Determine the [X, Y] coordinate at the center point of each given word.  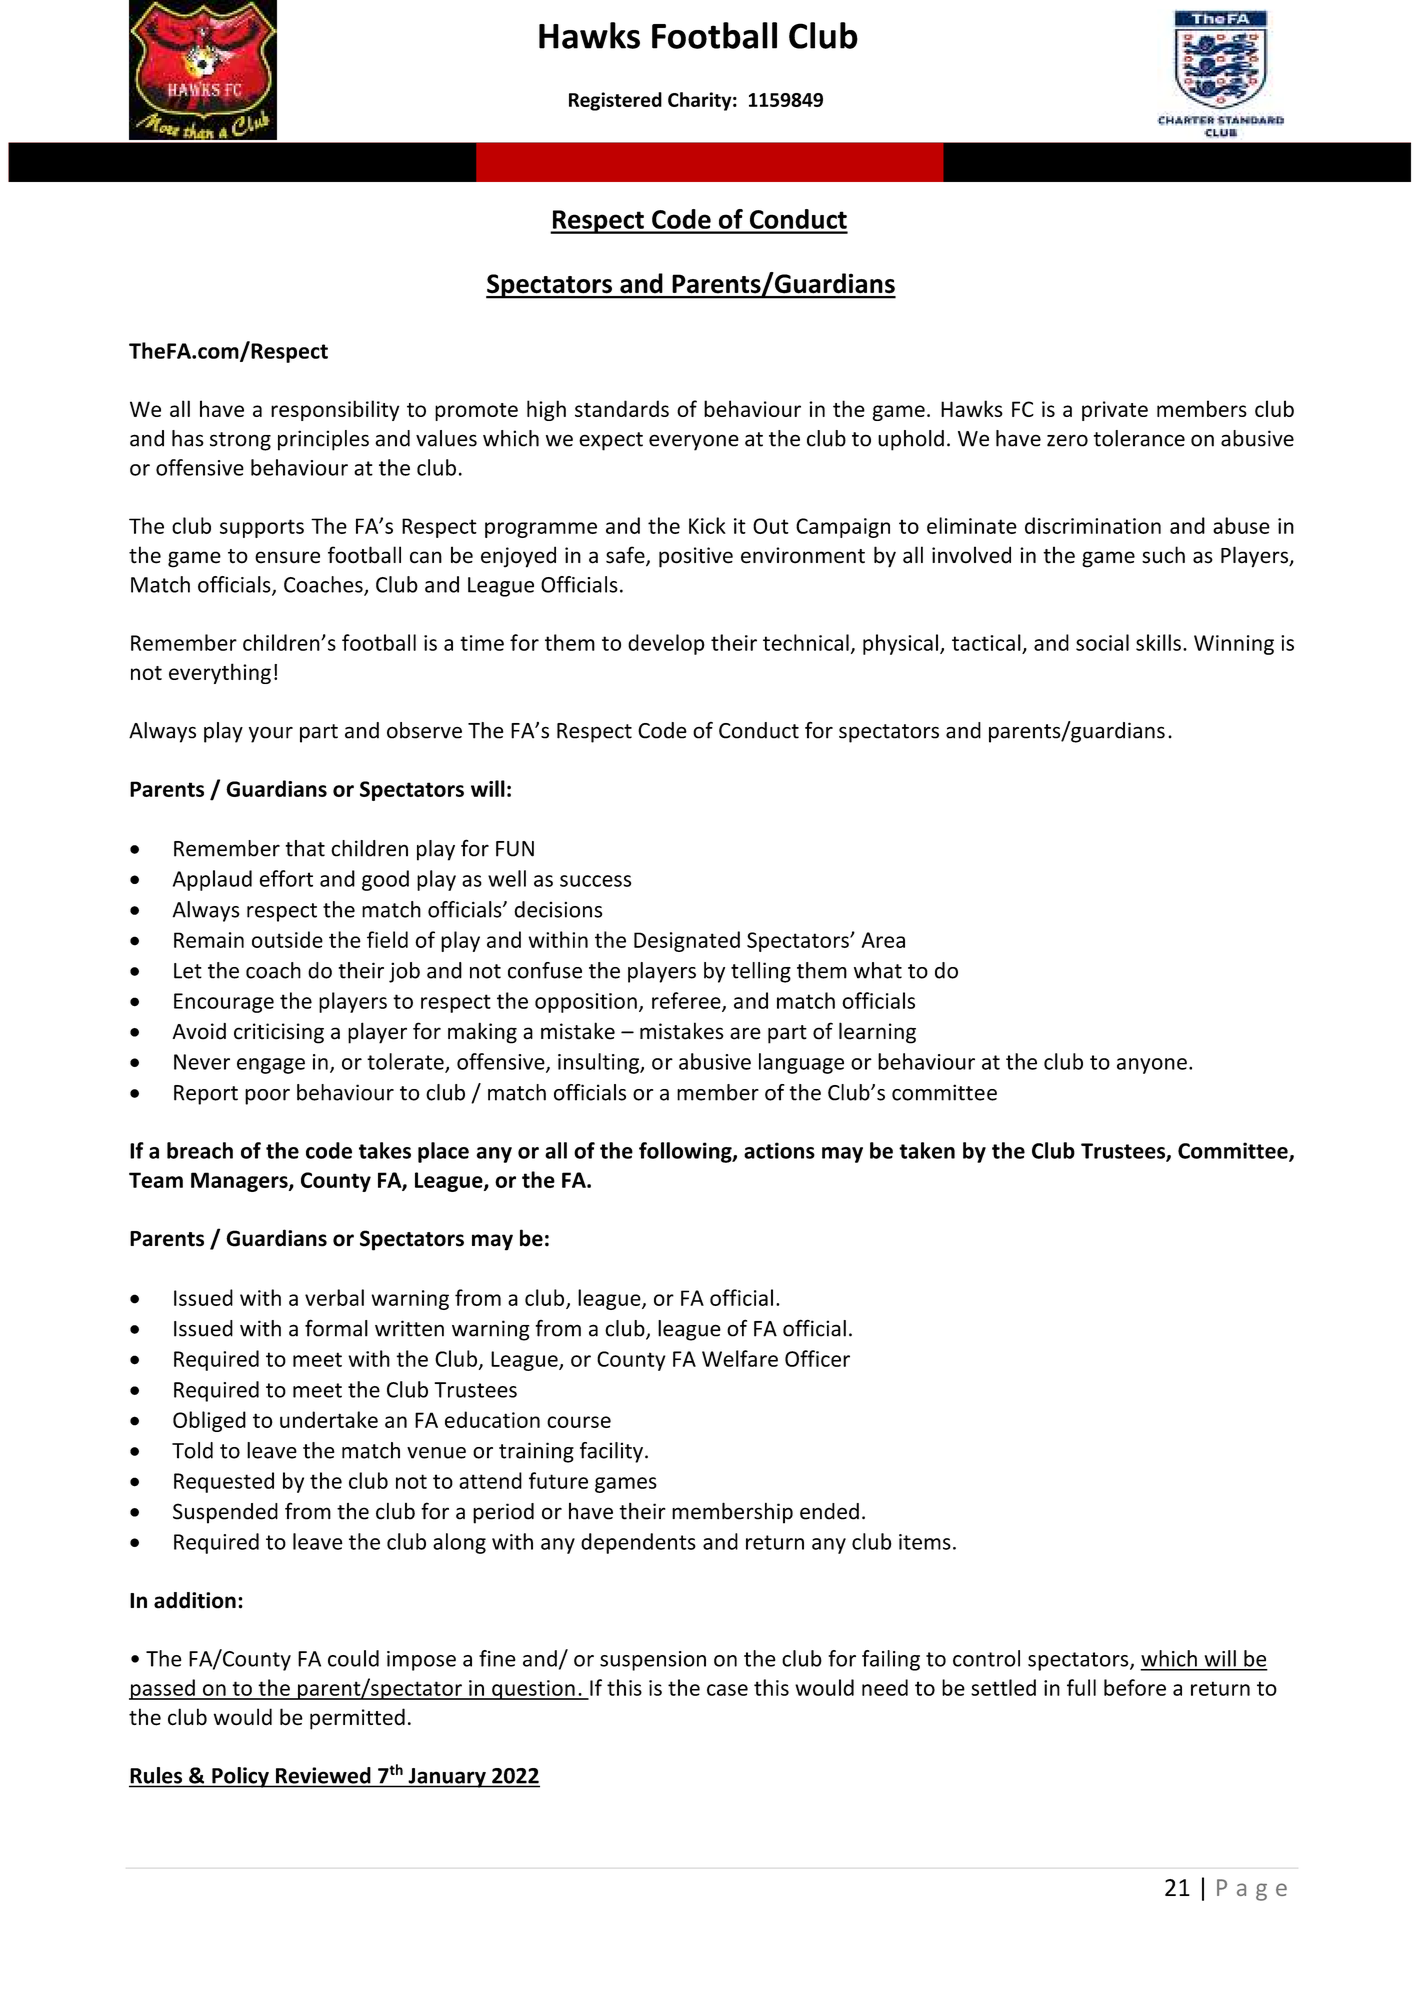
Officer [817, 1358]
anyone [1152, 1066]
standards [622, 408]
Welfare [740, 1358]
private [1115, 411]
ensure [287, 557]
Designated [687, 941]
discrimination [1093, 525]
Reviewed [323, 1775]
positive [696, 557]
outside [287, 939]
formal [336, 1328]
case [727, 1690]
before [1135, 1687]
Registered [615, 101]
